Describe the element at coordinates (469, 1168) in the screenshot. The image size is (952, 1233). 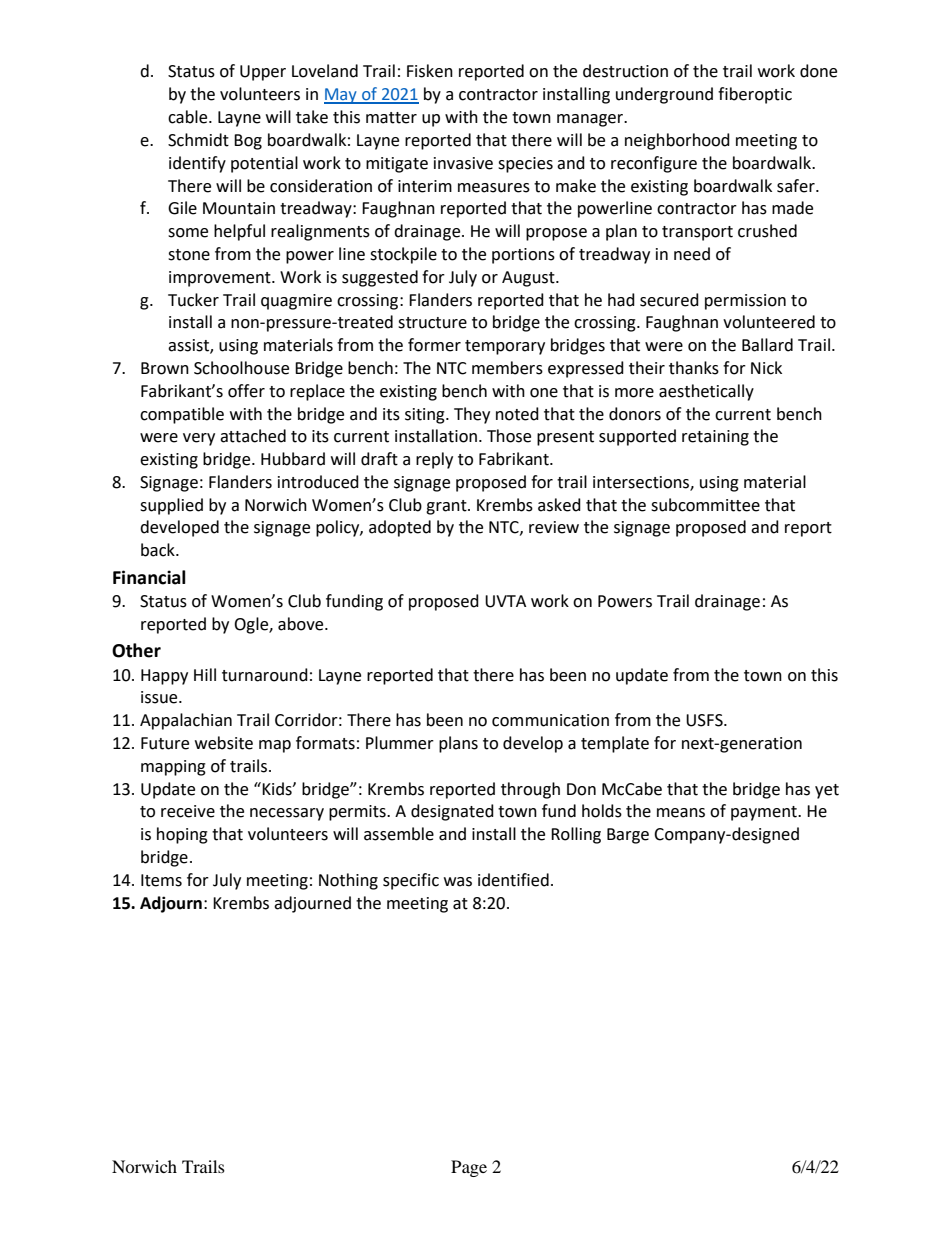
I see `Page` at that location.
